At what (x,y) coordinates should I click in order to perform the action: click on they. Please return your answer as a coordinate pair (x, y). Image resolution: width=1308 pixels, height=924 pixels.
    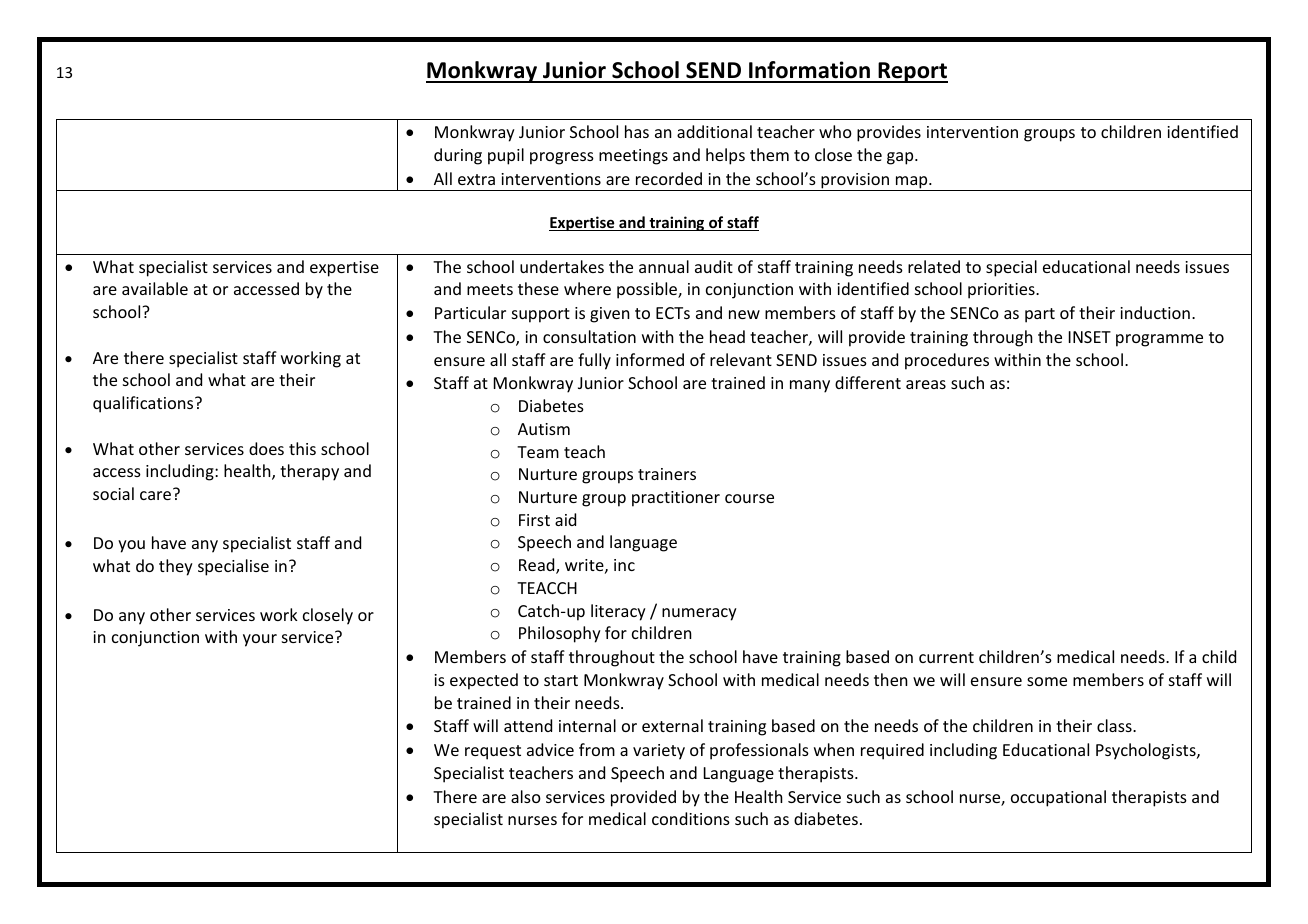
    Looking at the image, I should click on (176, 567).
